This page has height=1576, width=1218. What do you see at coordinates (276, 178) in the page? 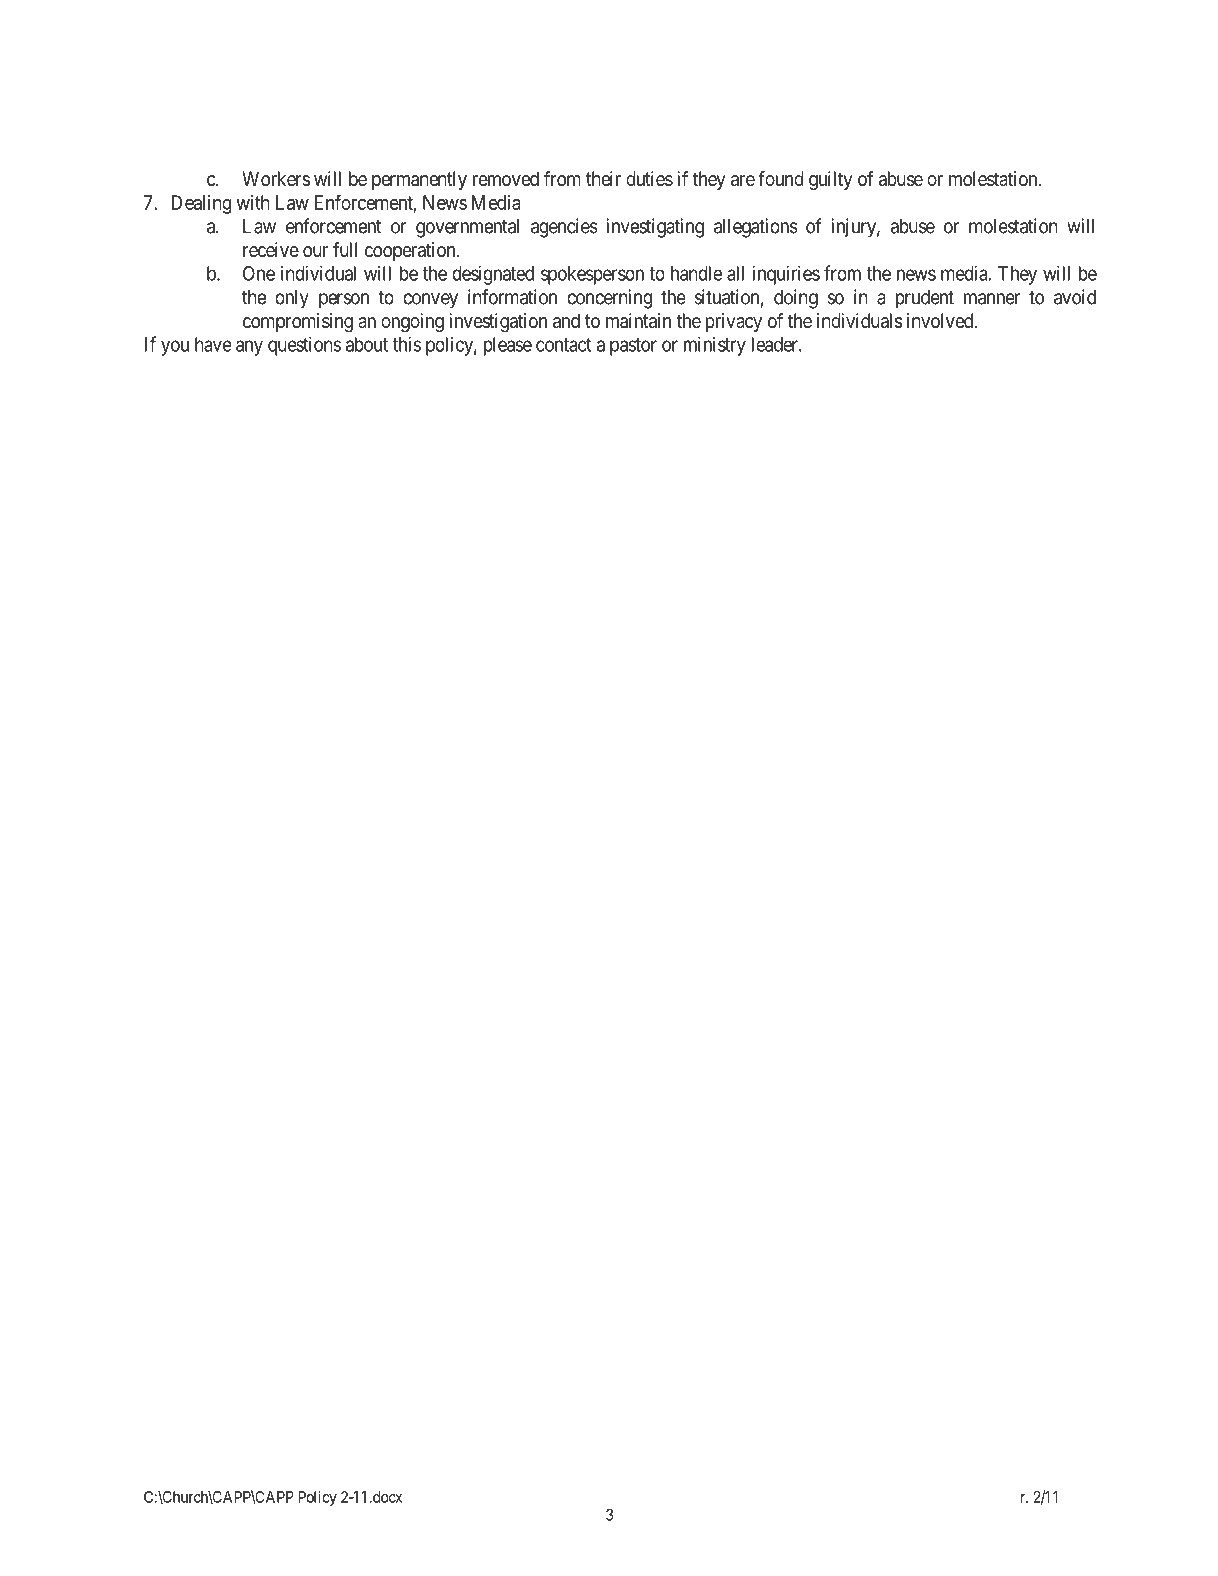
I see `Workers` at bounding box center [276, 178].
